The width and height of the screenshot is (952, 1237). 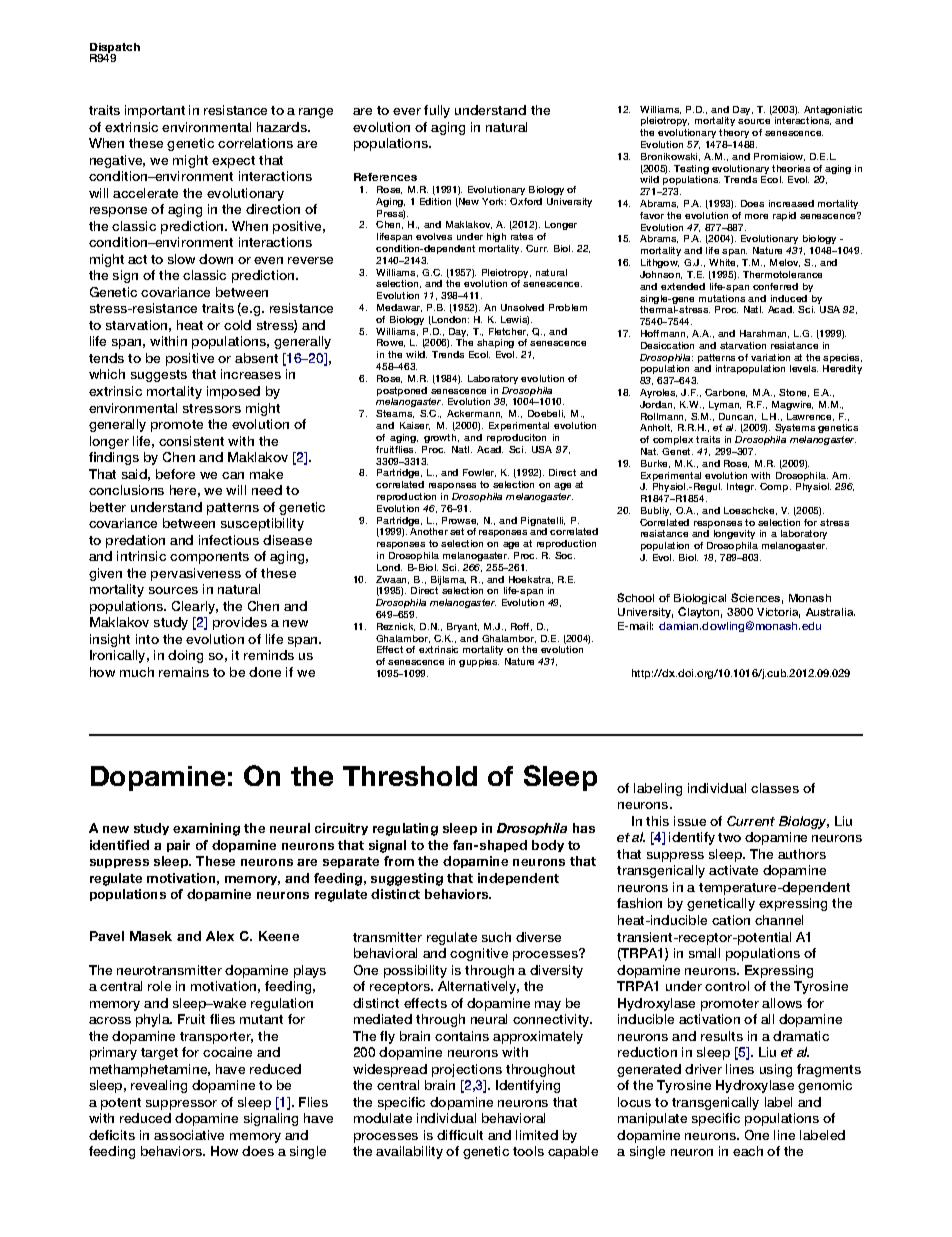 I want to click on expect, so click(x=233, y=162).
